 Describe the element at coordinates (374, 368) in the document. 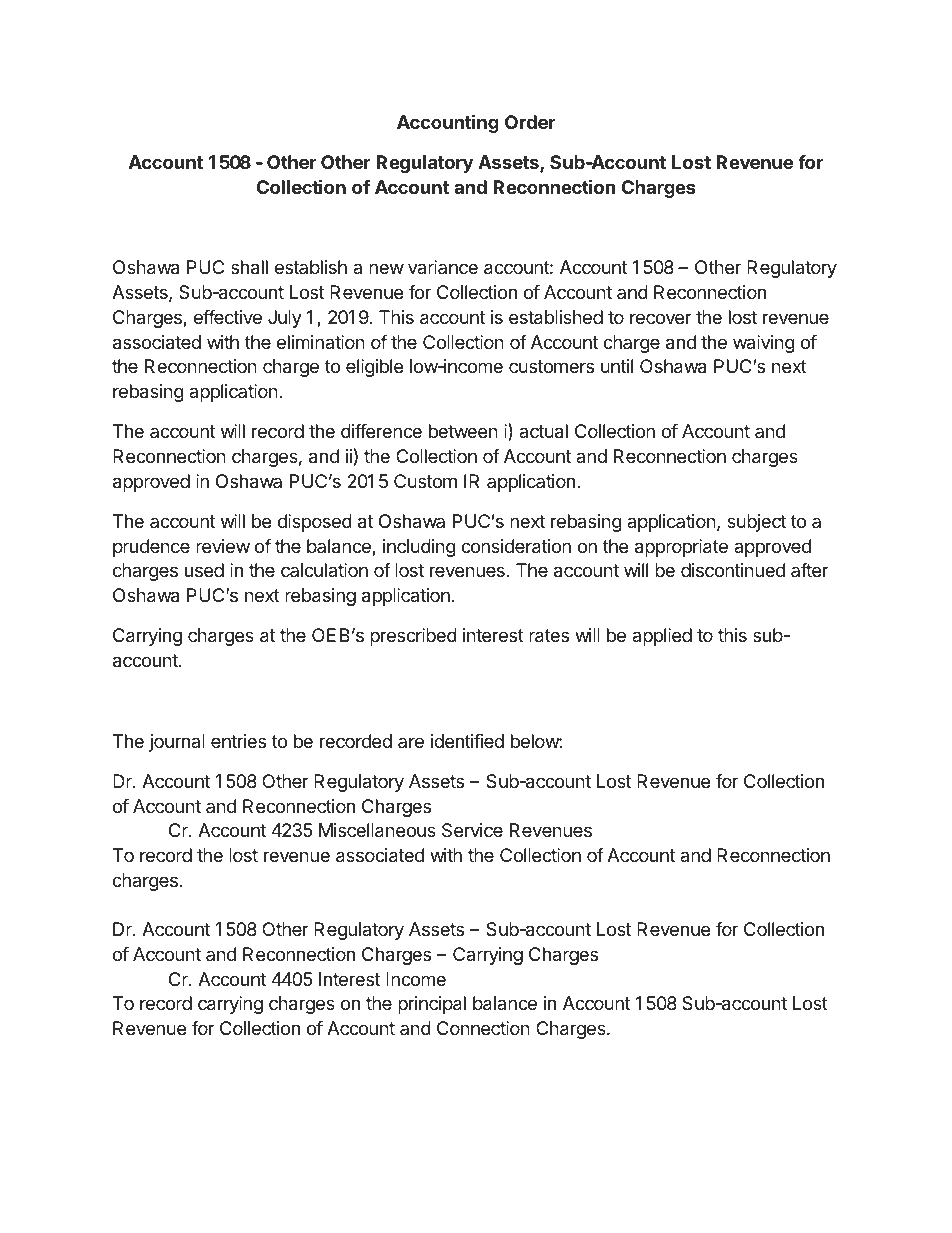

I see `eligible` at that location.
